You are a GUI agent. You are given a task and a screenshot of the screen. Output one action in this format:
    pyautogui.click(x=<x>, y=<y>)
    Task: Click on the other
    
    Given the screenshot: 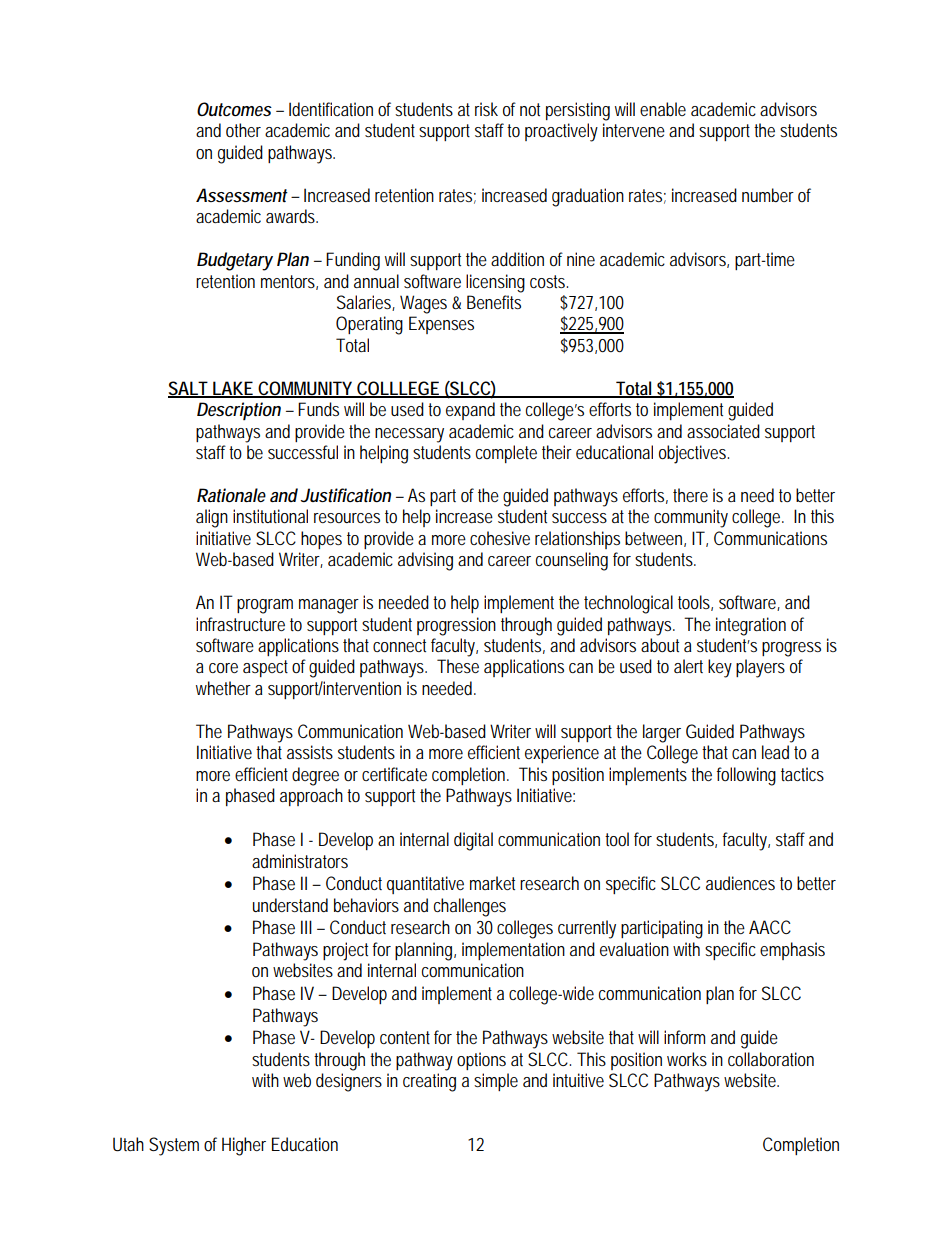 What is the action you would take?
    pyautogui.click(x=243, y=130)
